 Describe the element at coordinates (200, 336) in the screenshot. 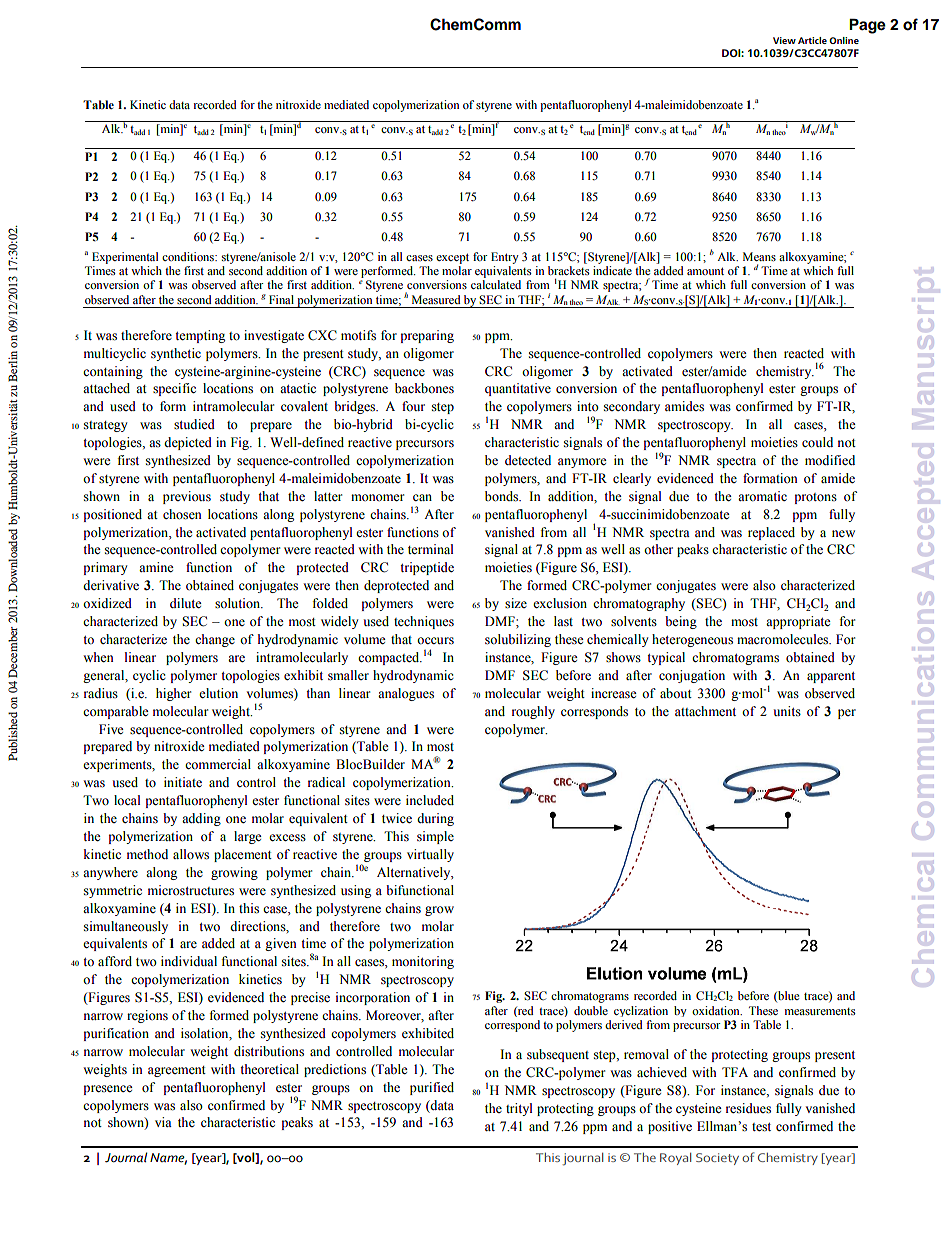

I see `tempting` at that location.
